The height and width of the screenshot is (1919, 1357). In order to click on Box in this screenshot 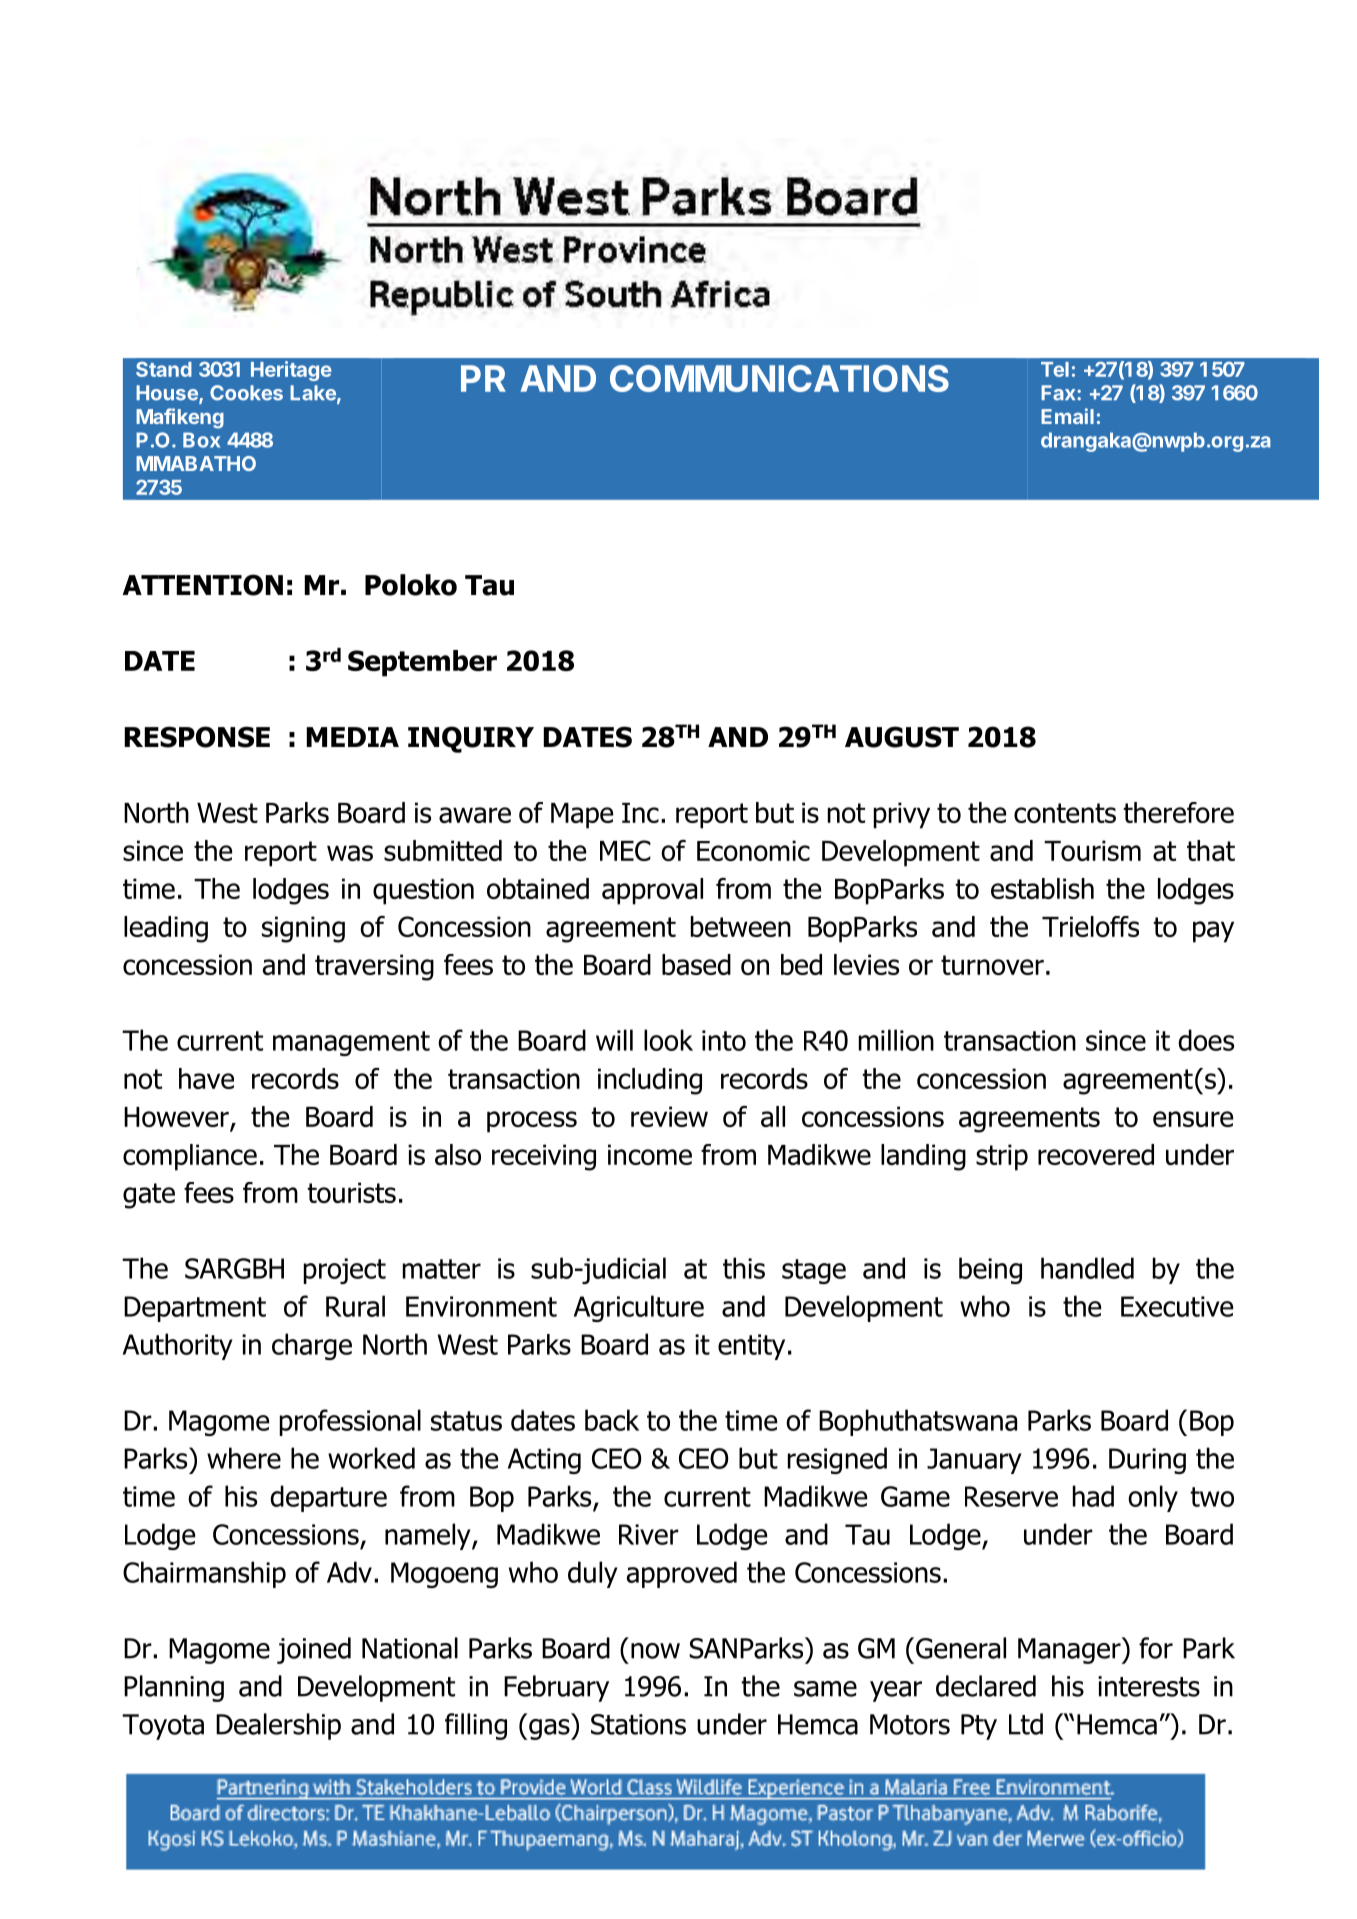, I will do `click(201, 440)`.
